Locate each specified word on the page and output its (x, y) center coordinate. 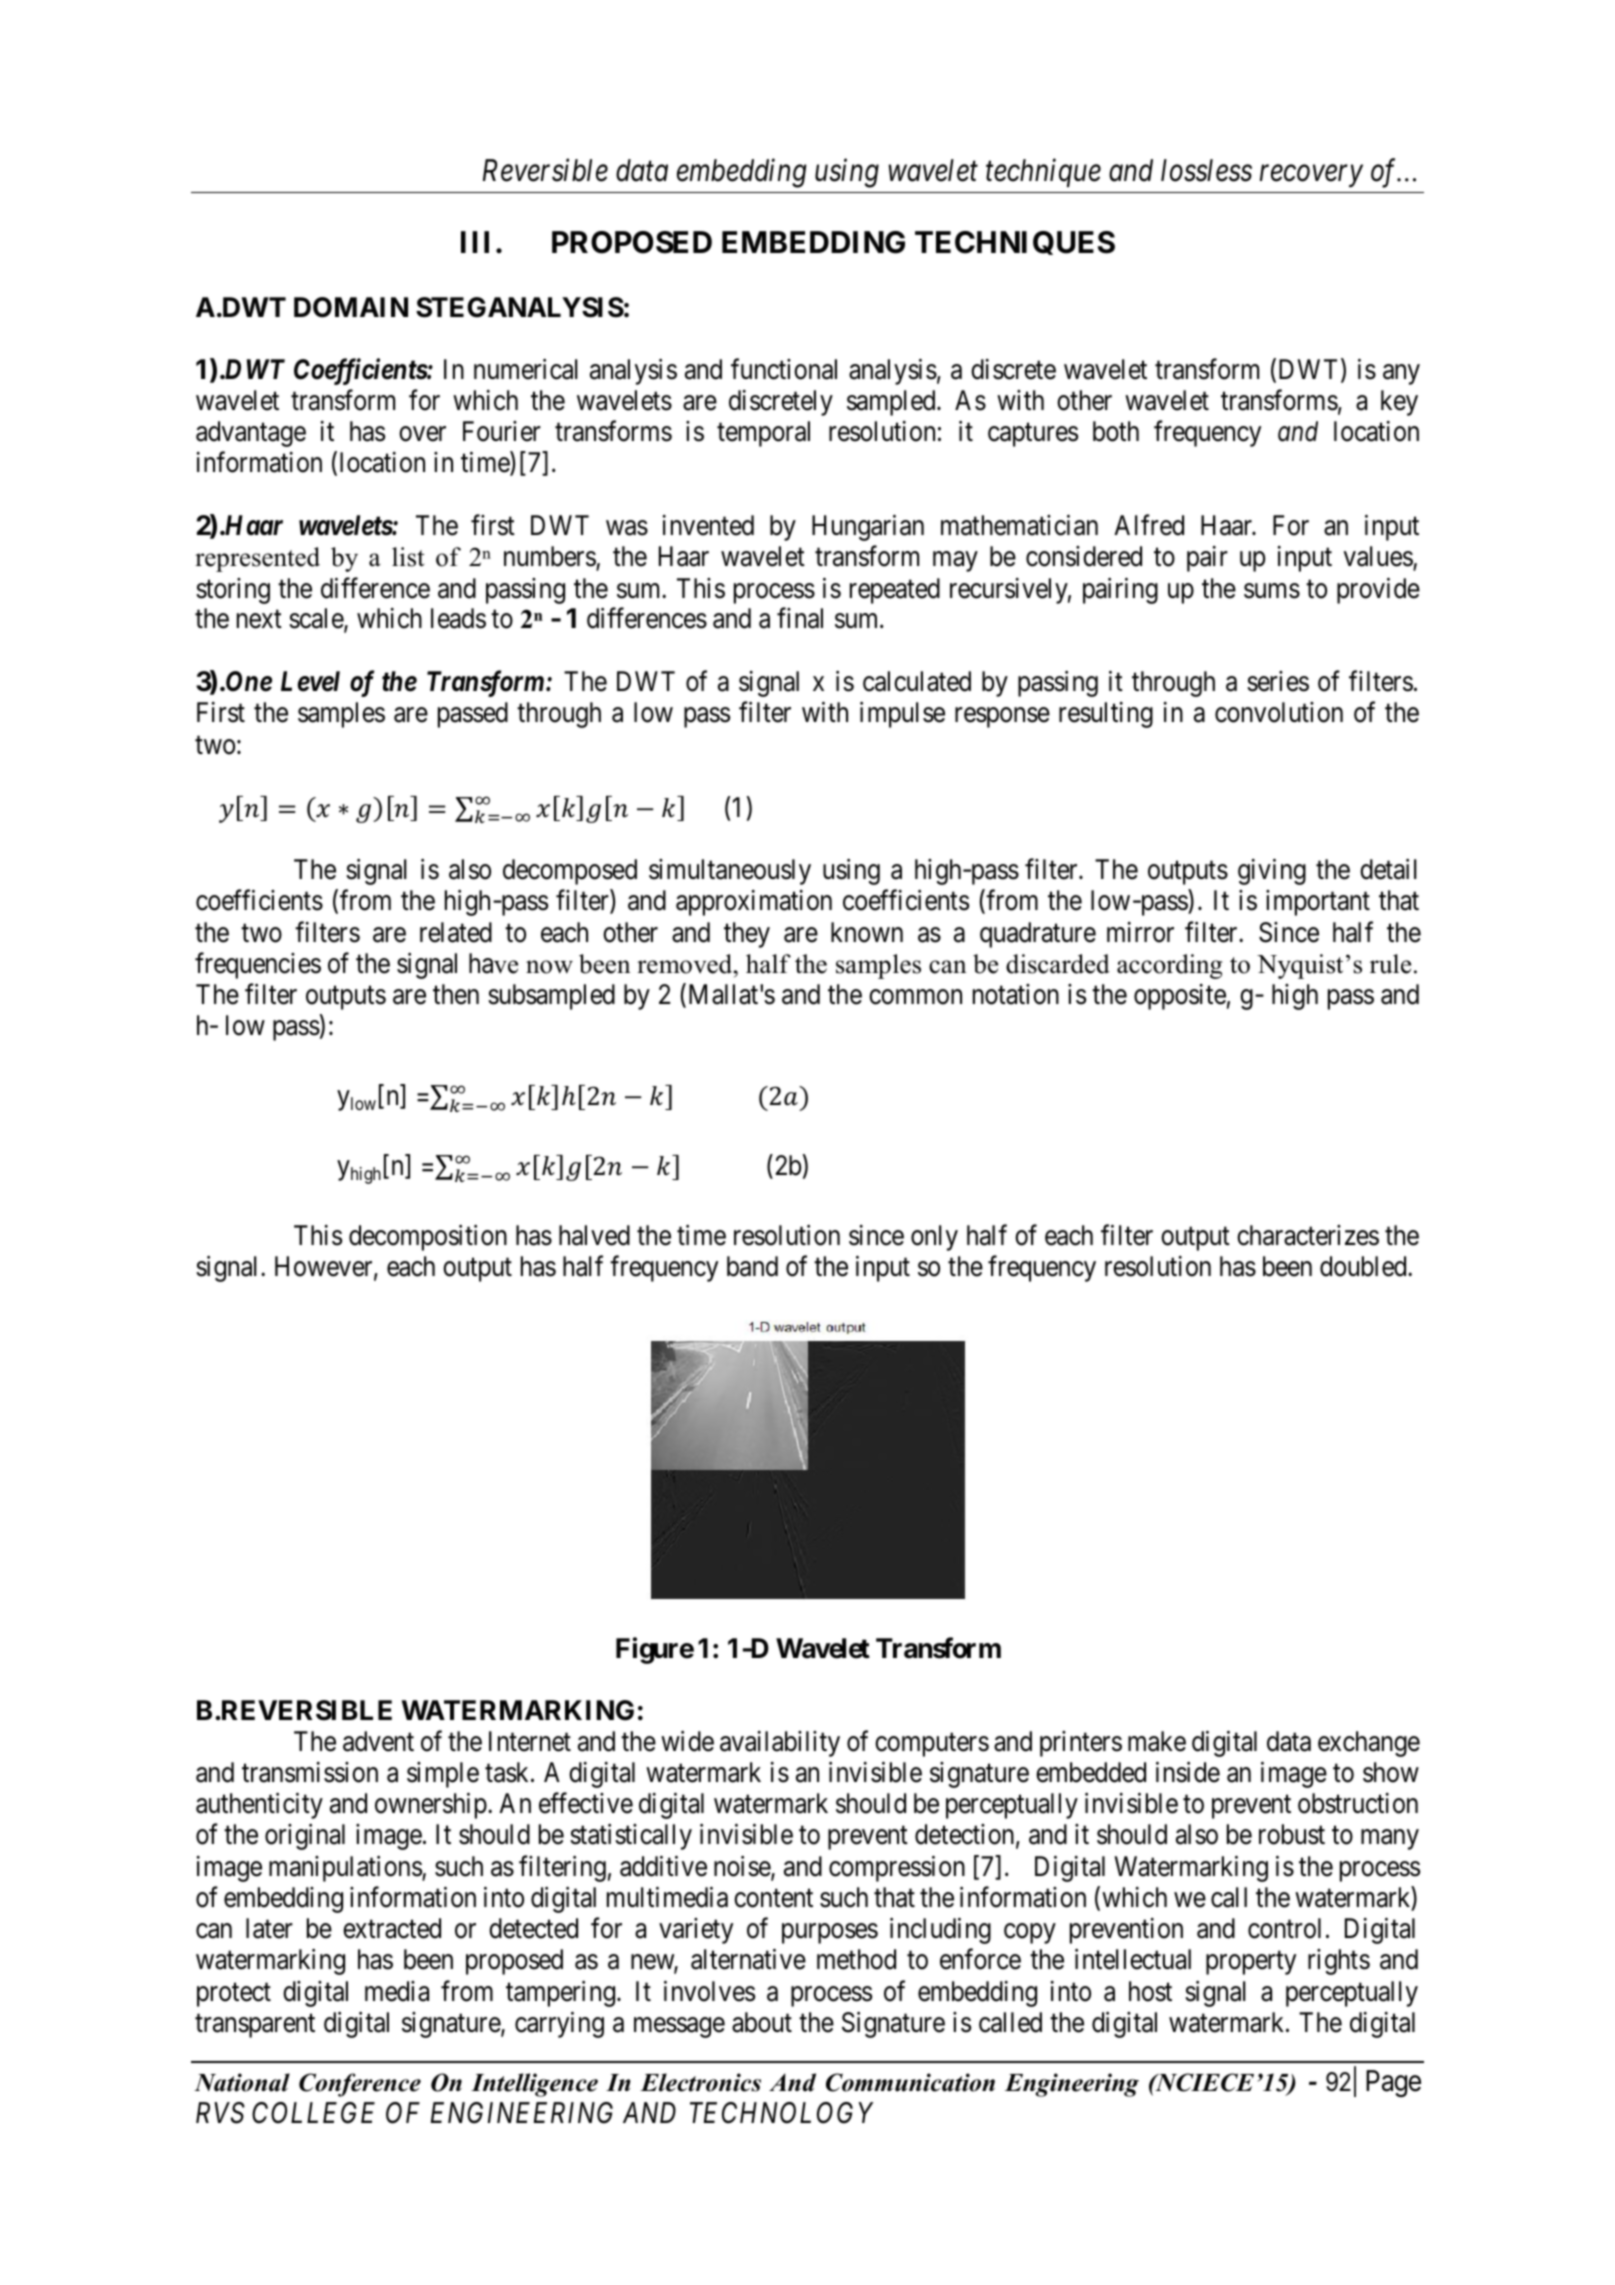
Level (310, 681)
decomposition (428, 1237)
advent (378, 1741)
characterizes (1308, 1235)
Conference (360, 2085)
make (1157, 1741)
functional (784, 369)
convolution (1279, 712)
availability (780, 1744)
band (752, 1266)
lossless (1206, 170)
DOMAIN (351, 307)
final (800, 618)
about (762, 2022)
